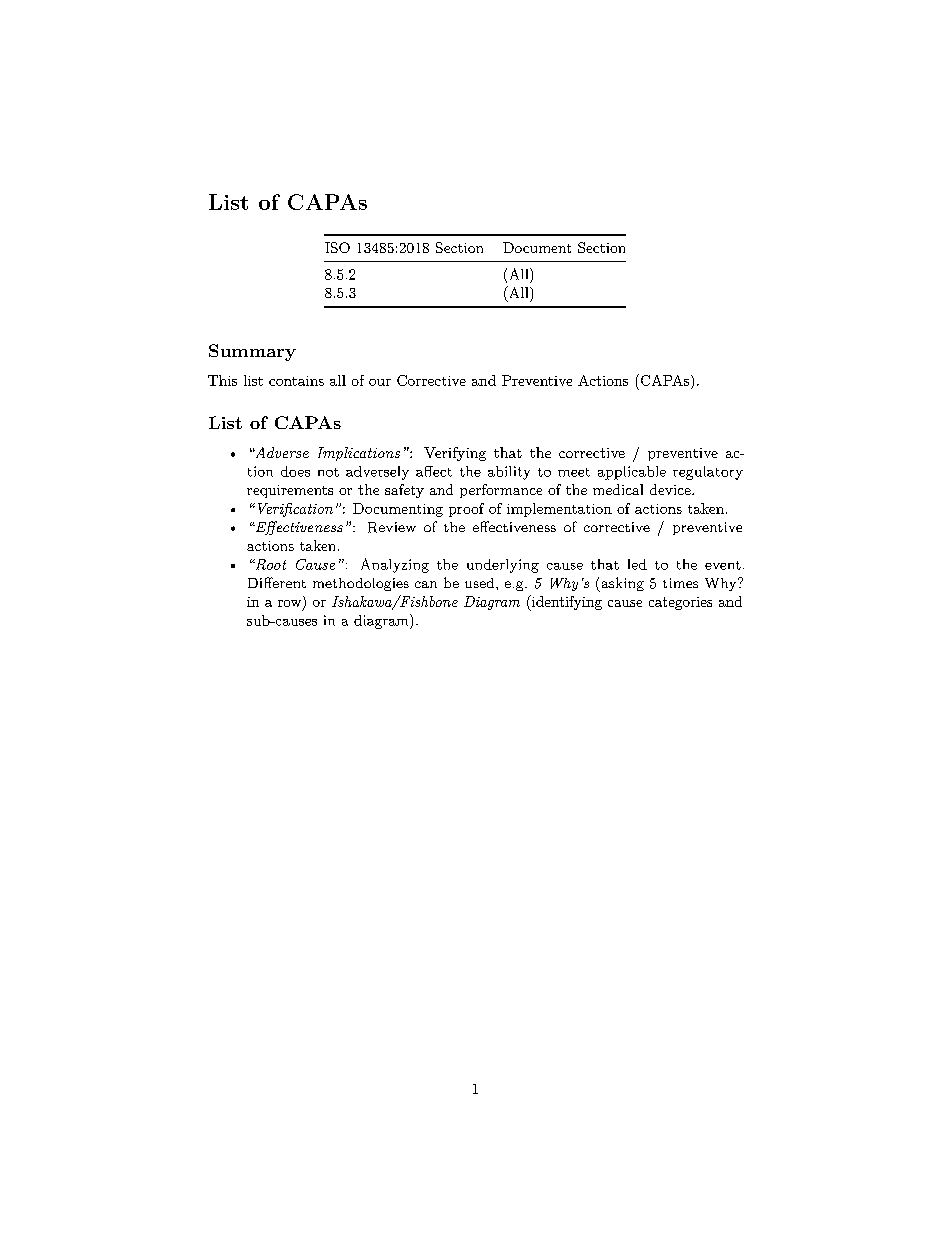 The width and height of the document is (952, 1233). What do you see at coordinates (632, 473) in the document?
I see `applicable` at bounding box center [632, 473].
